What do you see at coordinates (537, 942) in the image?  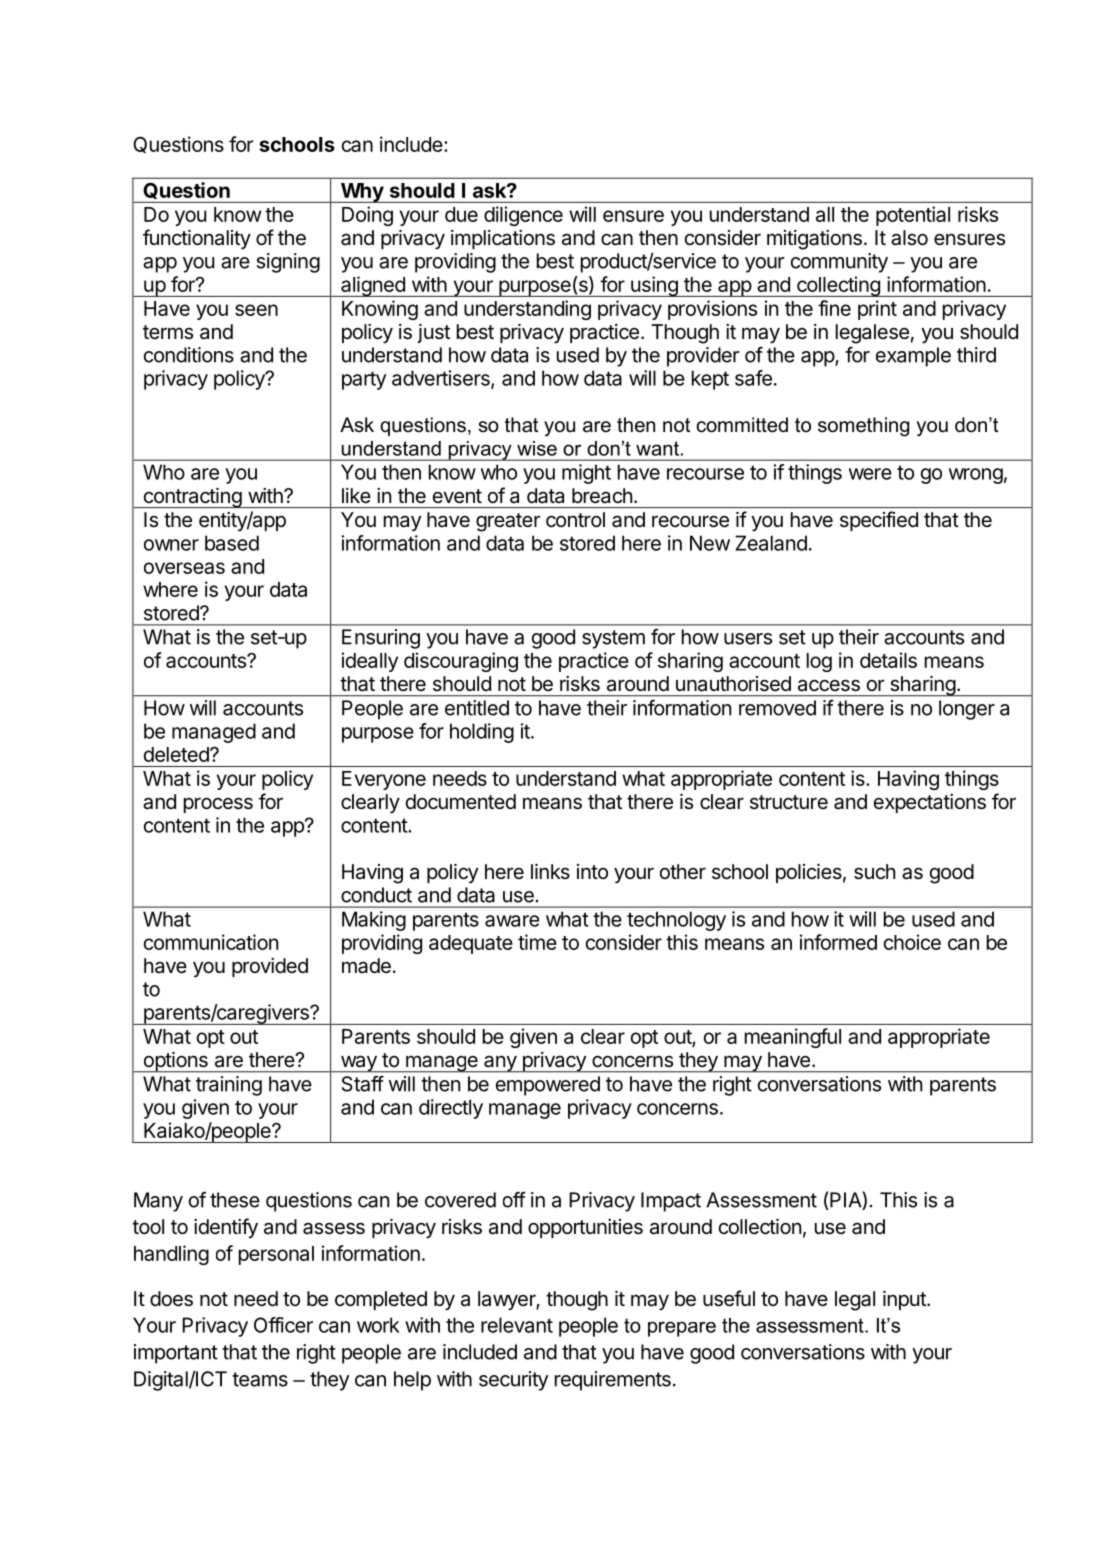 I see `time` at bounding box center [537, 942].
